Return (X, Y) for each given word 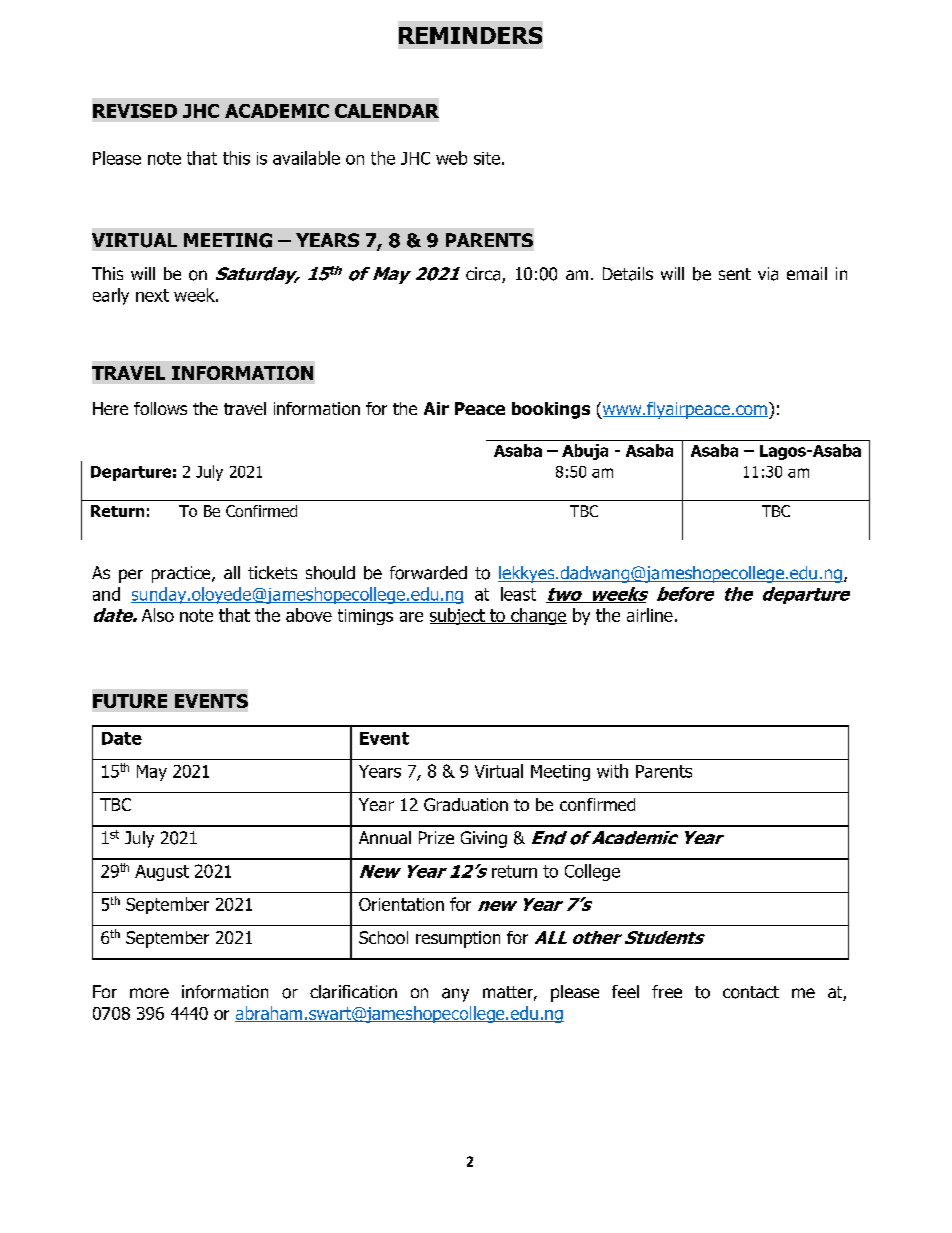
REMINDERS (470, 35)
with (612, 771)
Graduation (466, 804)
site (487, 158)
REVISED (135, 111)
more (149, 993)
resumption (458, 939)
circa (484, 275)
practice (182, 574)
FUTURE (130, 701)
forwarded (428, 573)
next (152, 295)
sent (735, 274)
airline (650, 615)
